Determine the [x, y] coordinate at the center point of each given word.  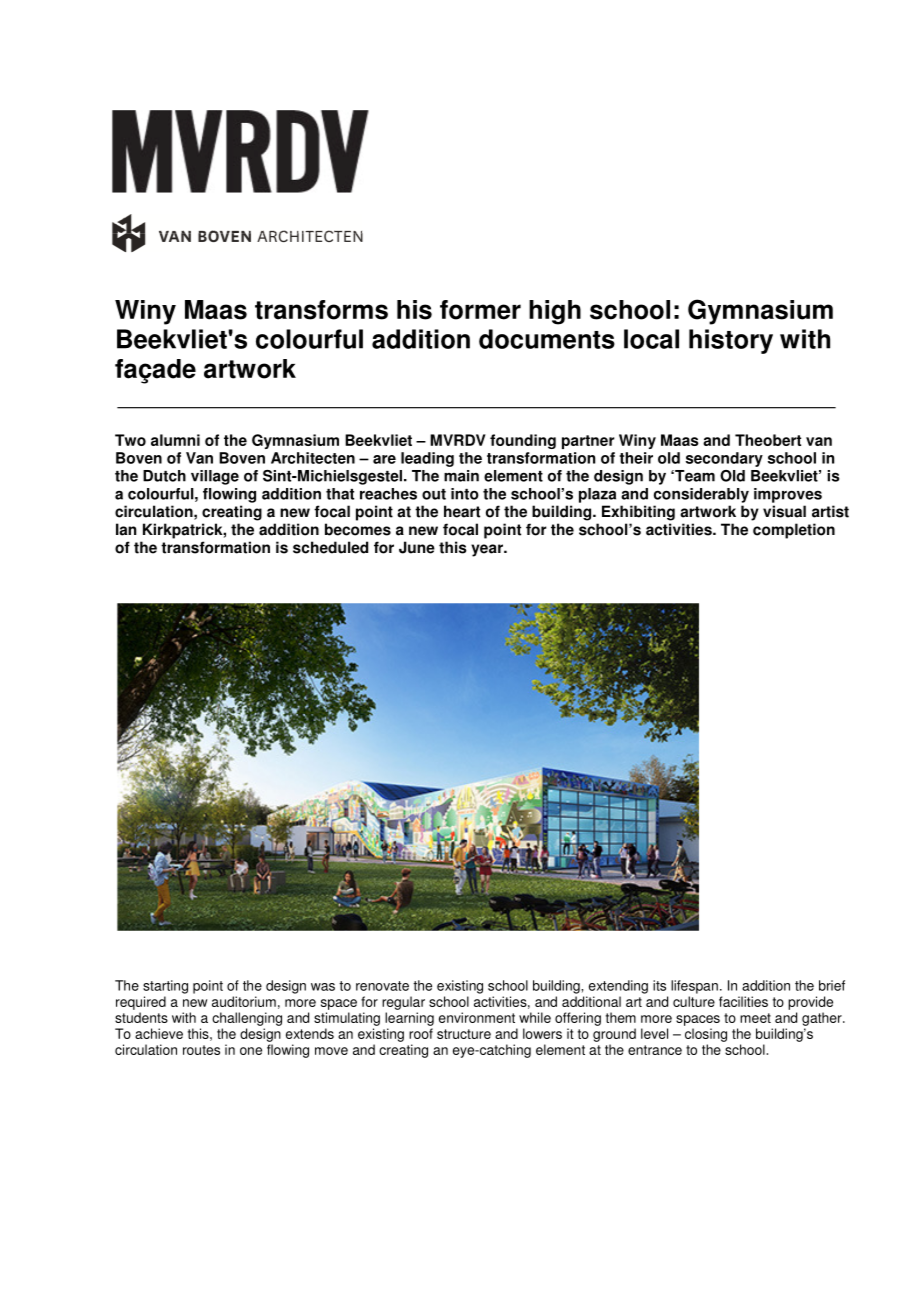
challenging [247, 1019]
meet [755, 1018]
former [480, 310]
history [731, 341]
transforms [321, 310]
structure [464, 1034]
